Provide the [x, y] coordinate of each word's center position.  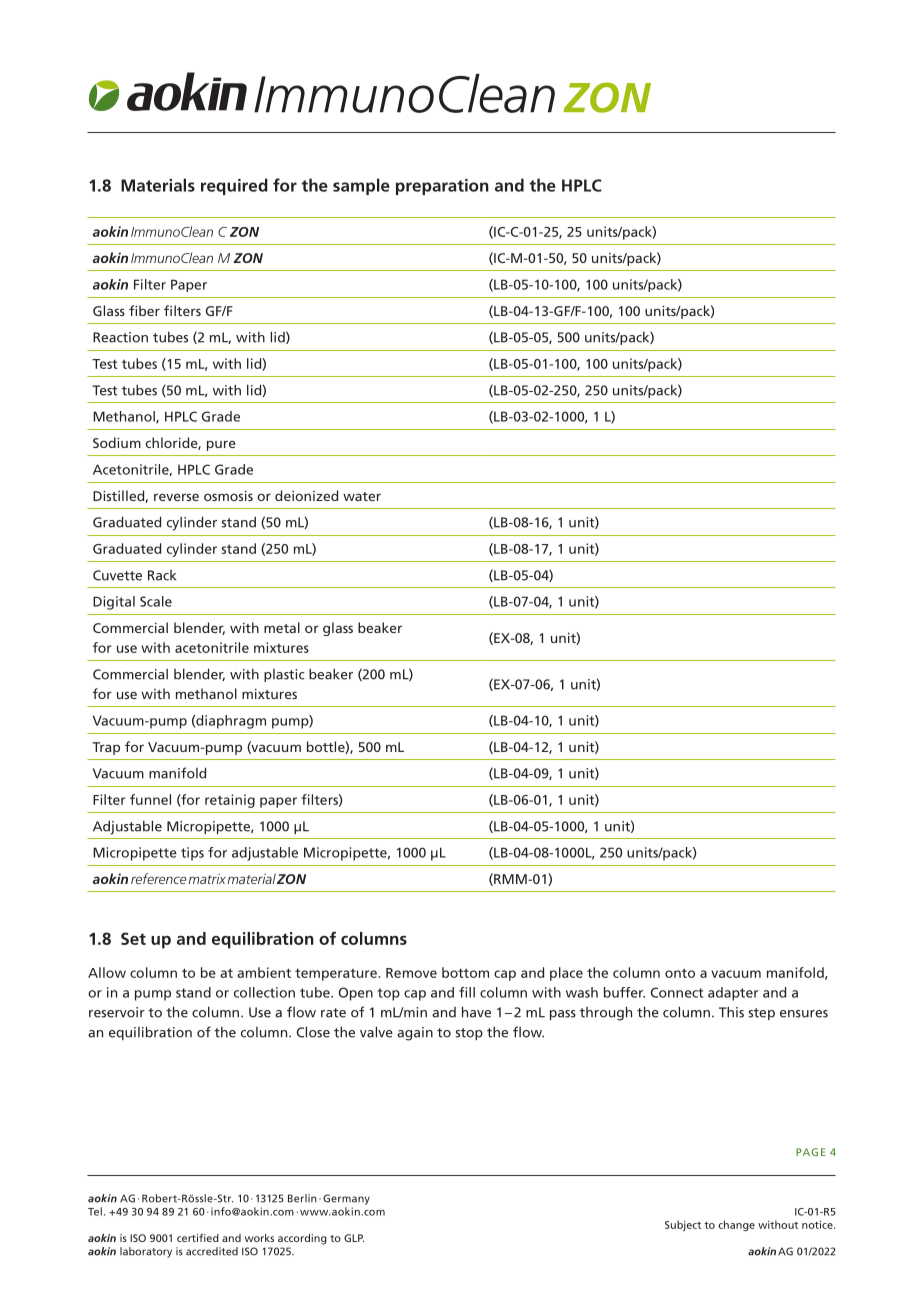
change [736, 1225]
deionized [306, 495]
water [362, 496]
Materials [158, 185]
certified [198, 1237]
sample [361, 186]
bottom [465, 972]
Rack [162, 575]
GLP [354, 1238]
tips [192, 854]
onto [680, 973]
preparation [442, 187]
